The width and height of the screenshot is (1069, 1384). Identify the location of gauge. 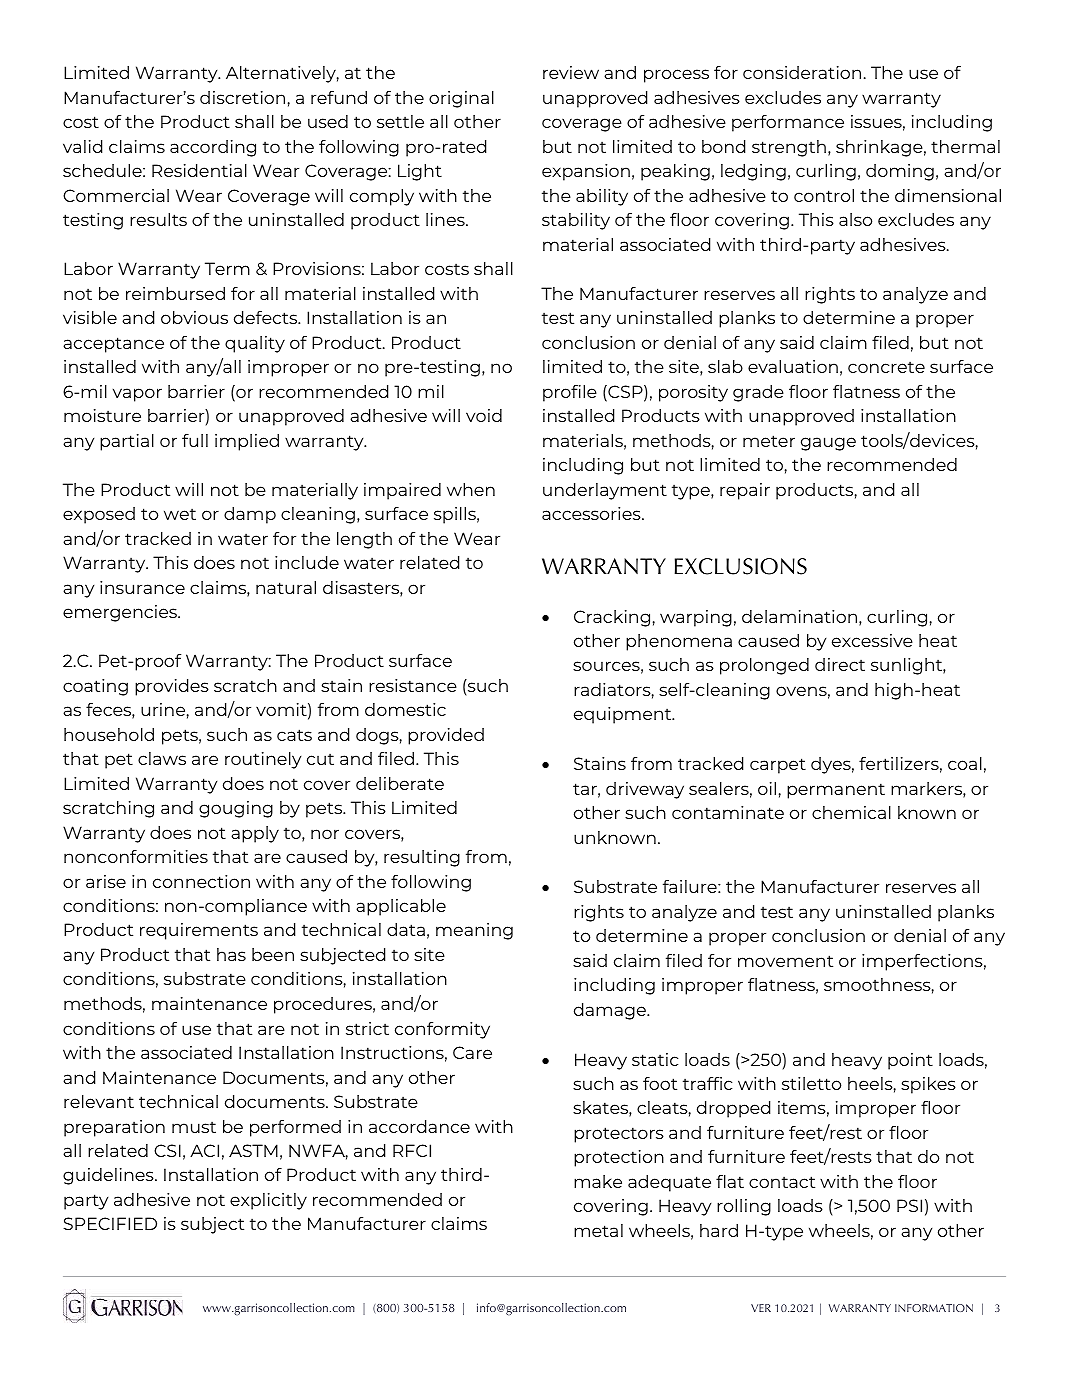
(828, 444).
